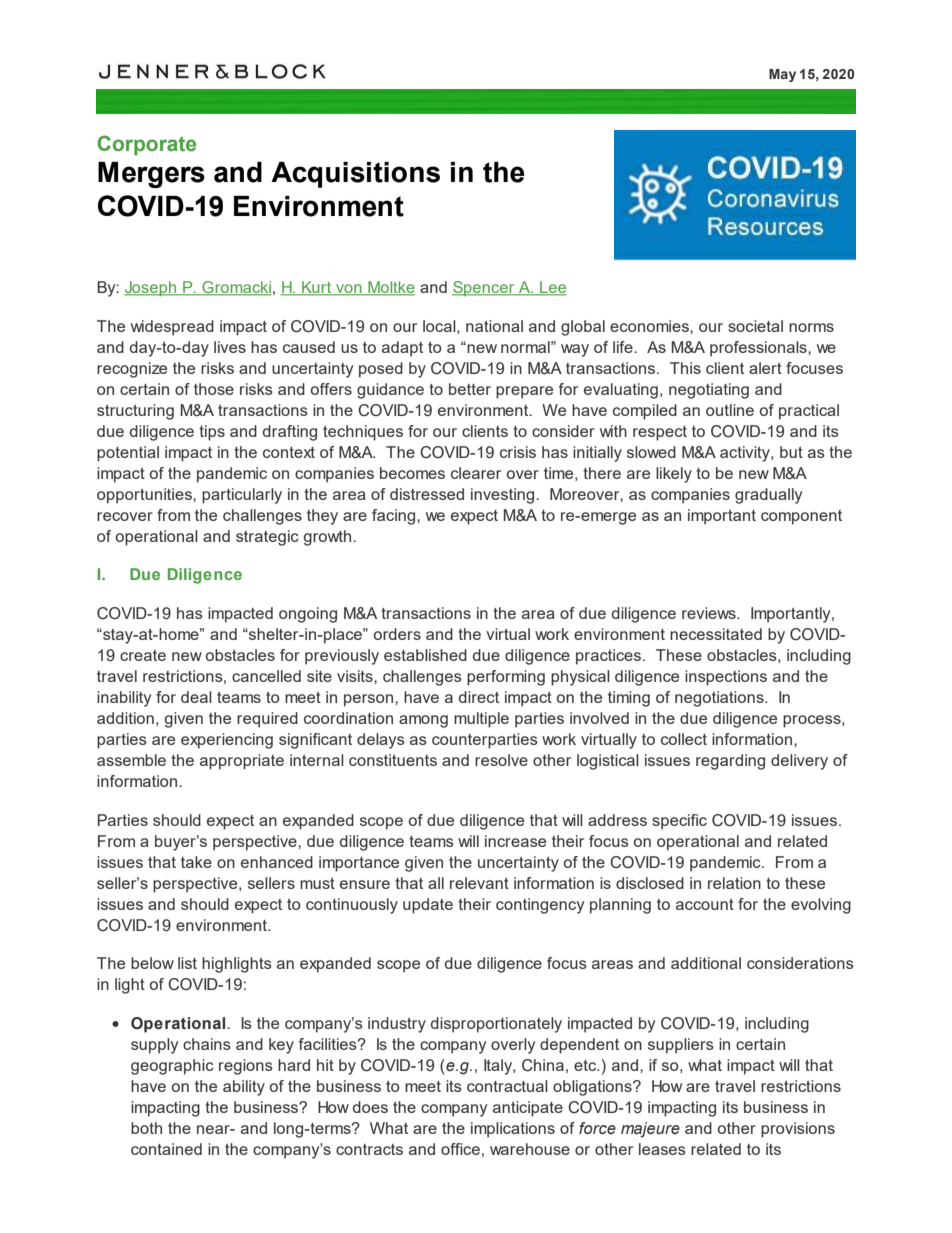 This image has height=1233, width=952. Describe the element at coordinates (710, 613) in the image. I see `reviews` at that location.
